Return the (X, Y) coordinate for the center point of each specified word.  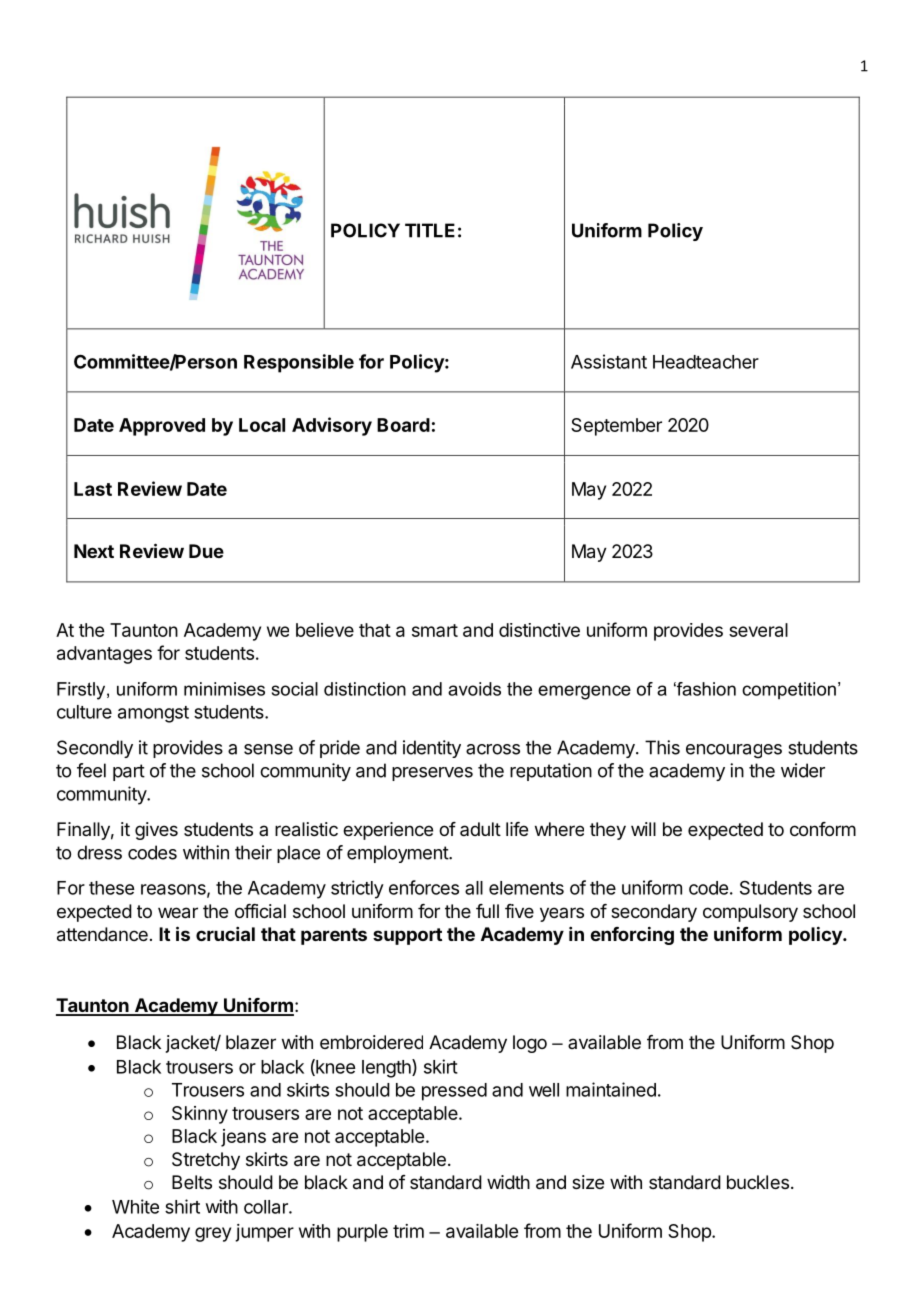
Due (206, 551)
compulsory (750, 913)
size (588, 1182)
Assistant (609, 361)
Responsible (299, 363)
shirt (182, 1206)
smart (435, 630)
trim (408, 1231)
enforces (424, 887)
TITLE (430, 230)
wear (178, 913)
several (758, 630)
